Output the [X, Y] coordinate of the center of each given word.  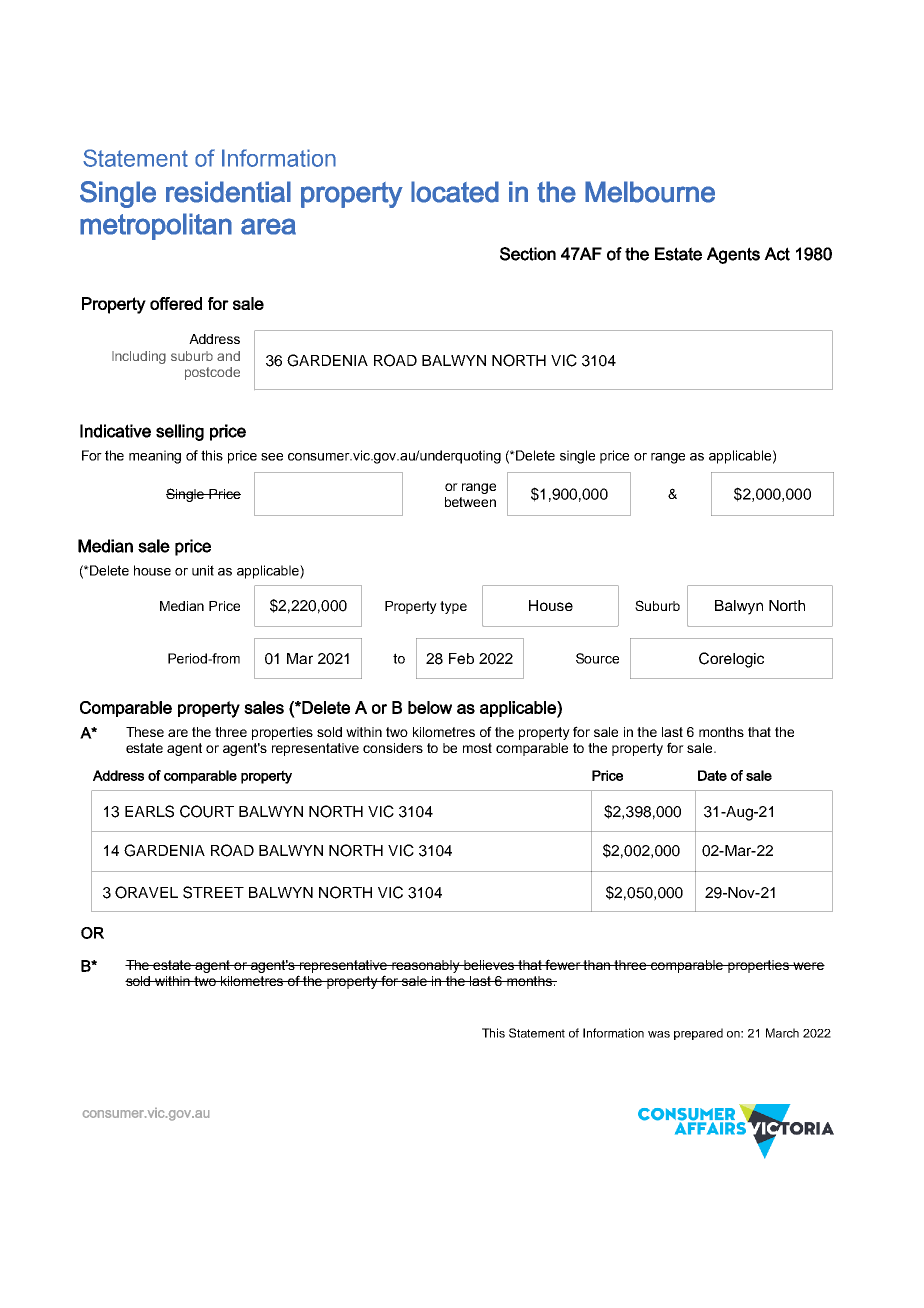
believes [489, 965]
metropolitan [156, 226]
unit [203, 570]
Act [777, 254]
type [453, 607]
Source [597, 658]
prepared [698, 1034]
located [455, 192]
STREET [213, 892]
